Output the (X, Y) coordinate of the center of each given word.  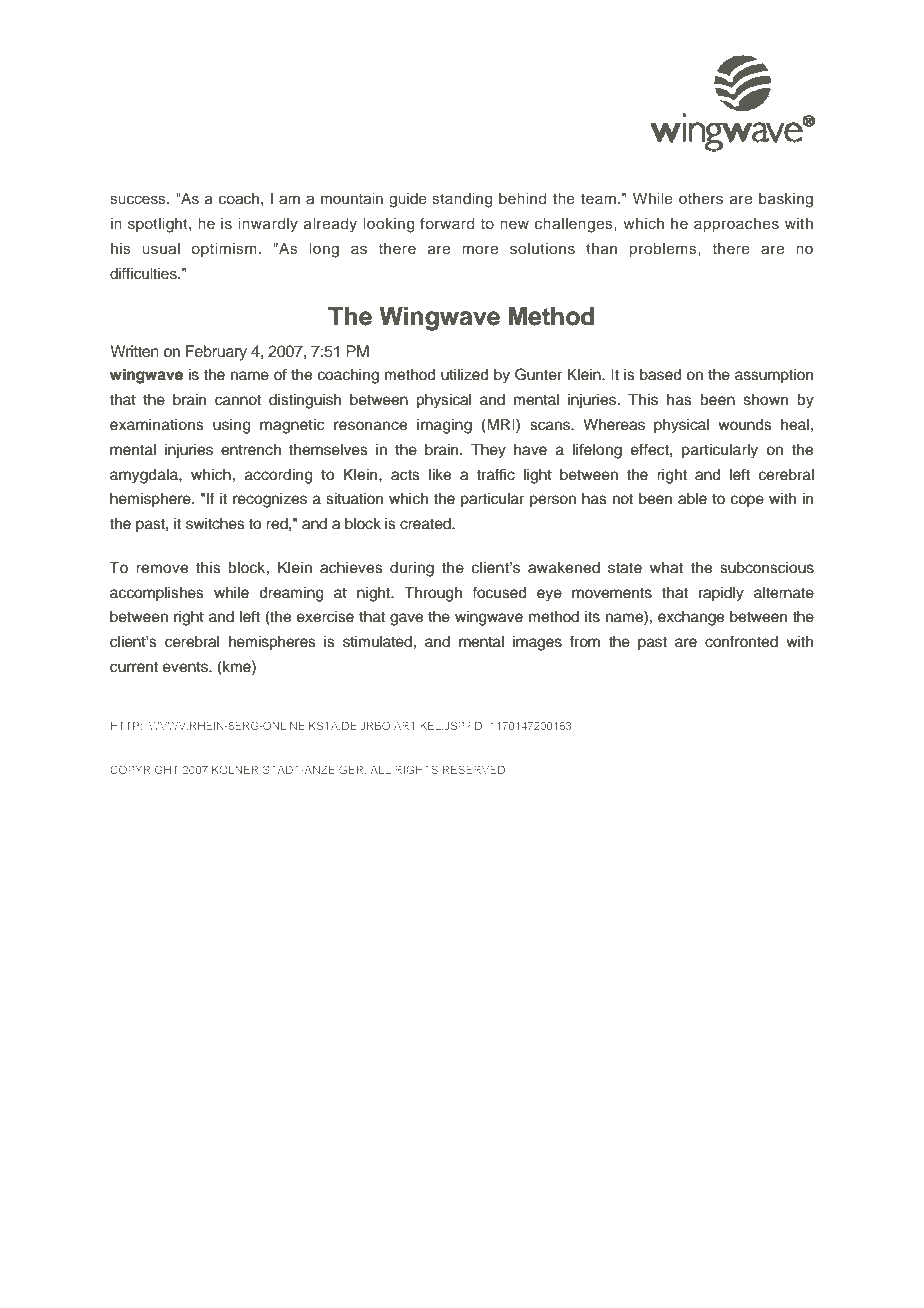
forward (447, 223)
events (186, 667)
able (692, 499)
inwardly (268, 225)
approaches (736, 225)
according (279, 476)
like (440, 475)
